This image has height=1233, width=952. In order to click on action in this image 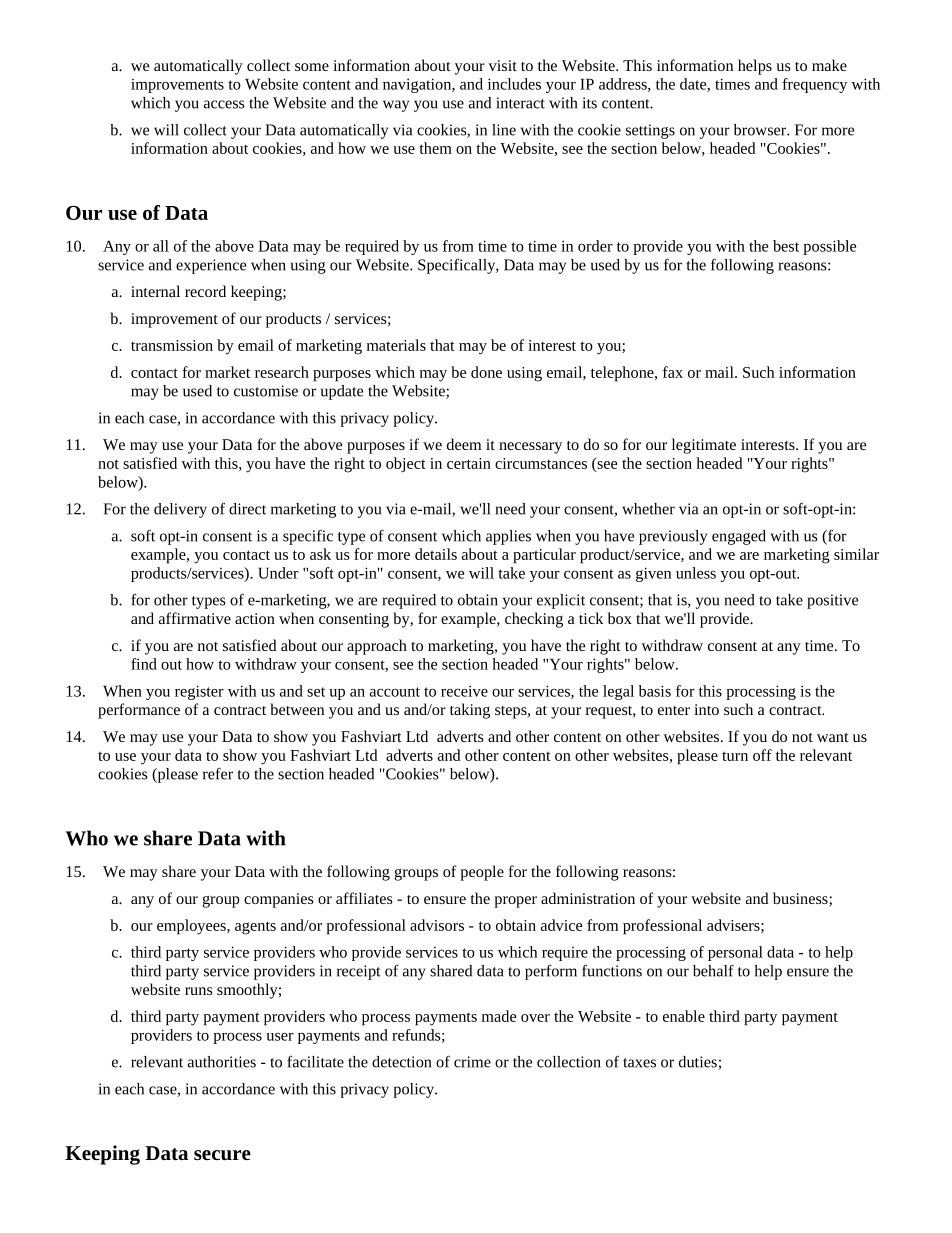, I will do `click(255, 618)`.
